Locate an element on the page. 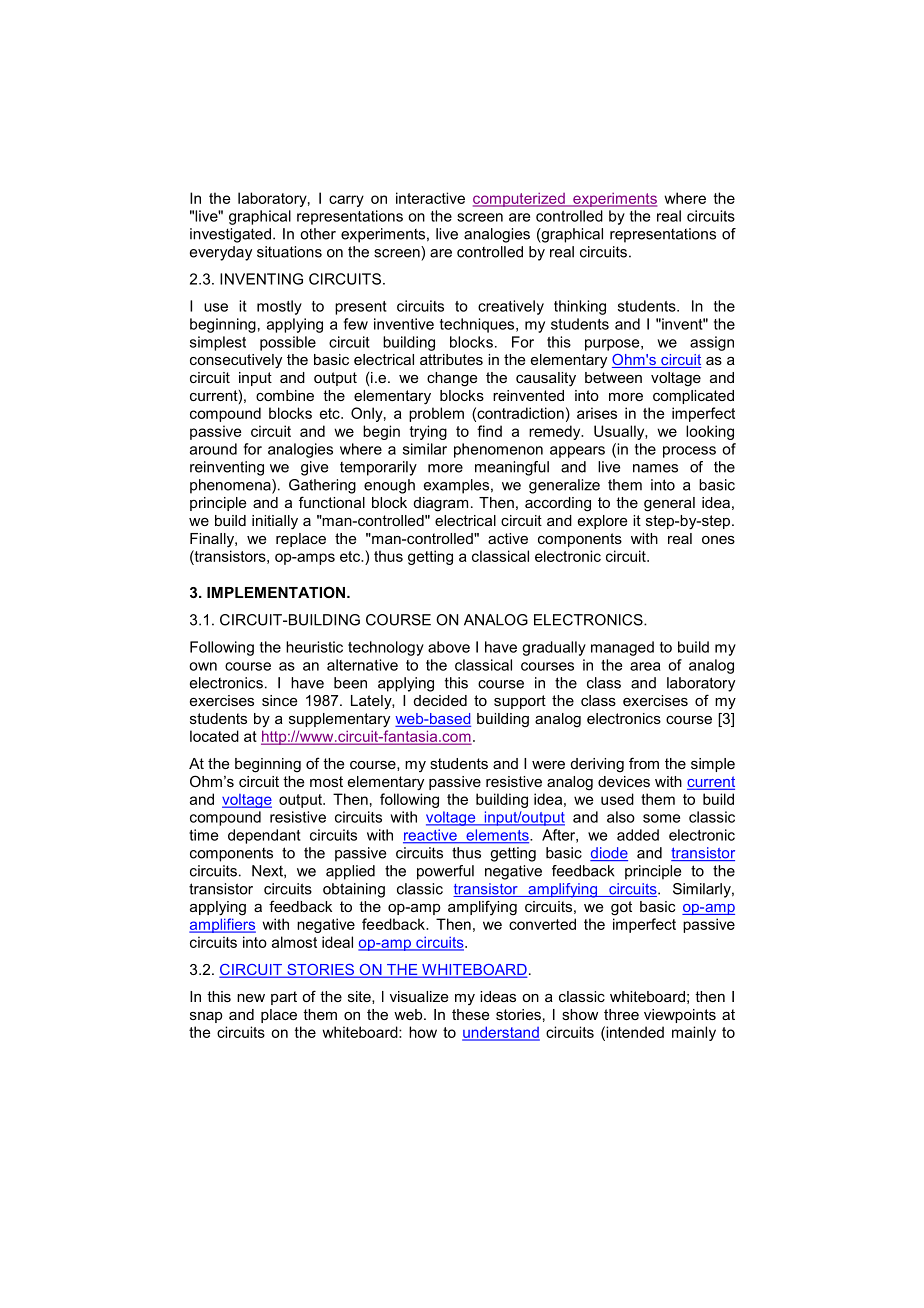 Image resolution: width=924 pixels, height=1308 pixels. computerized is located at coordinates (520, 199).
